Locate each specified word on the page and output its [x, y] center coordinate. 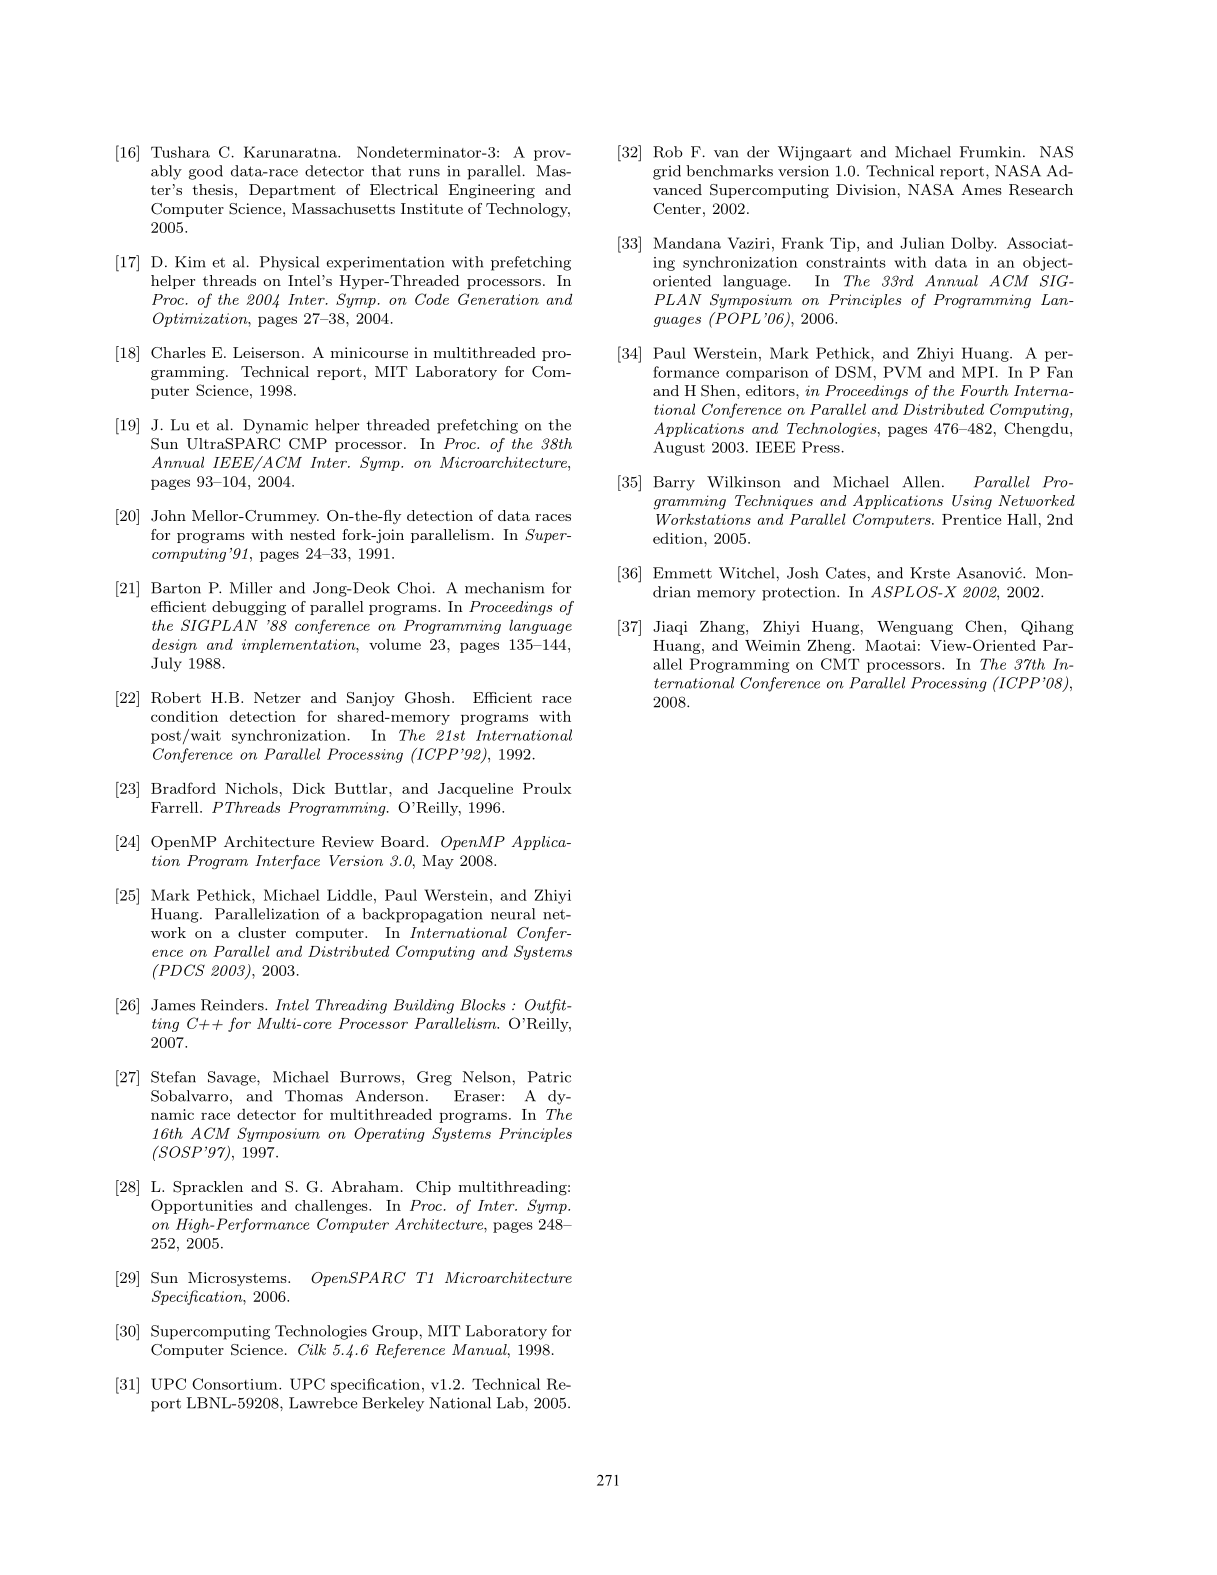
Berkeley [393, 1404]
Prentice [971, 519]
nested [312, 534]
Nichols [251, 788]
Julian [922, 243]
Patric [549, 1077]
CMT [840, 664]
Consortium [236, 1384]
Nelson [488, 1077]
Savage [233, 1078]
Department [292, 191]
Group [396, 1332]
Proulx [547, 788]
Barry [674, 483]
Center [677, 209]
